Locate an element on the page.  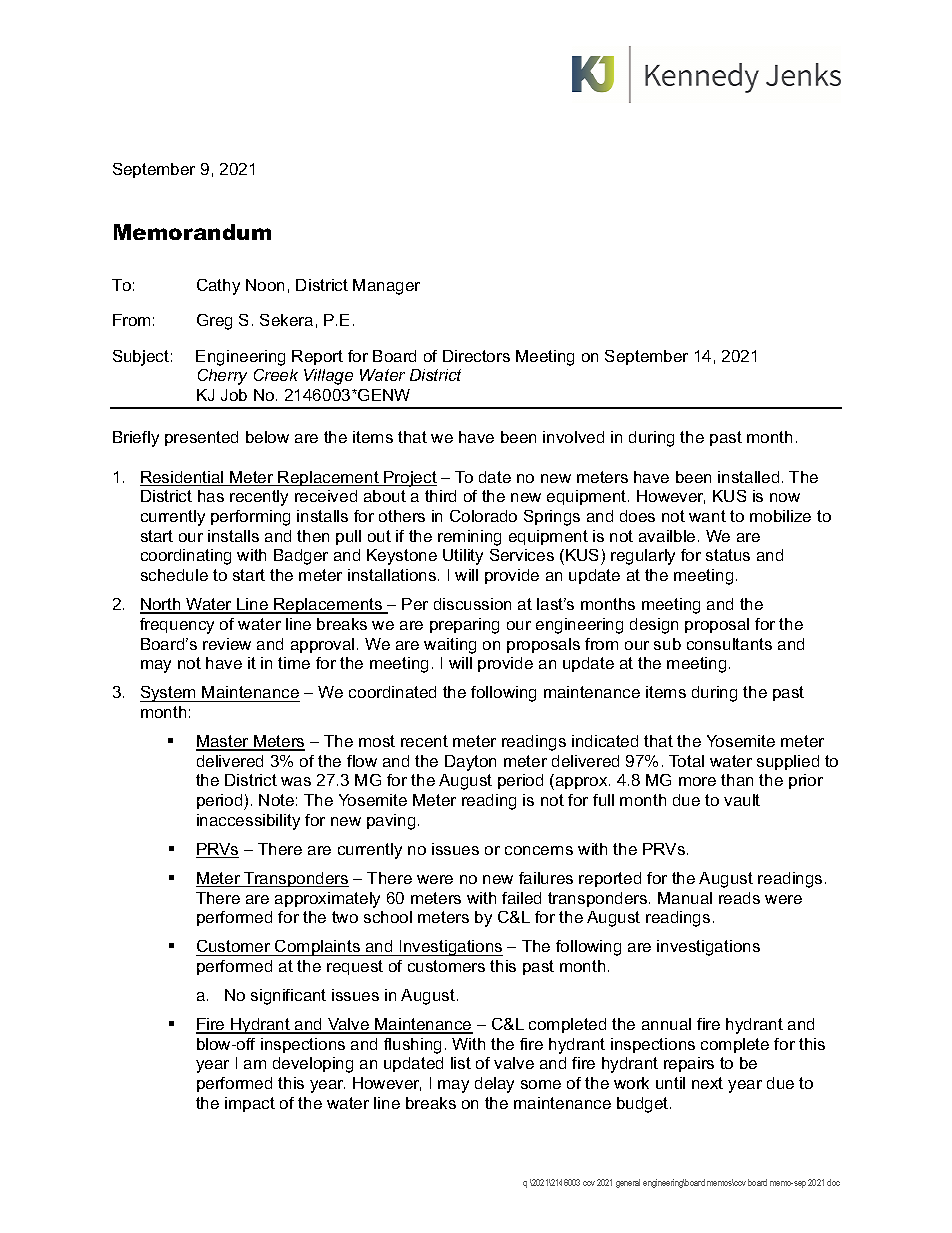
impact is located at coordinates (250, 1104).
